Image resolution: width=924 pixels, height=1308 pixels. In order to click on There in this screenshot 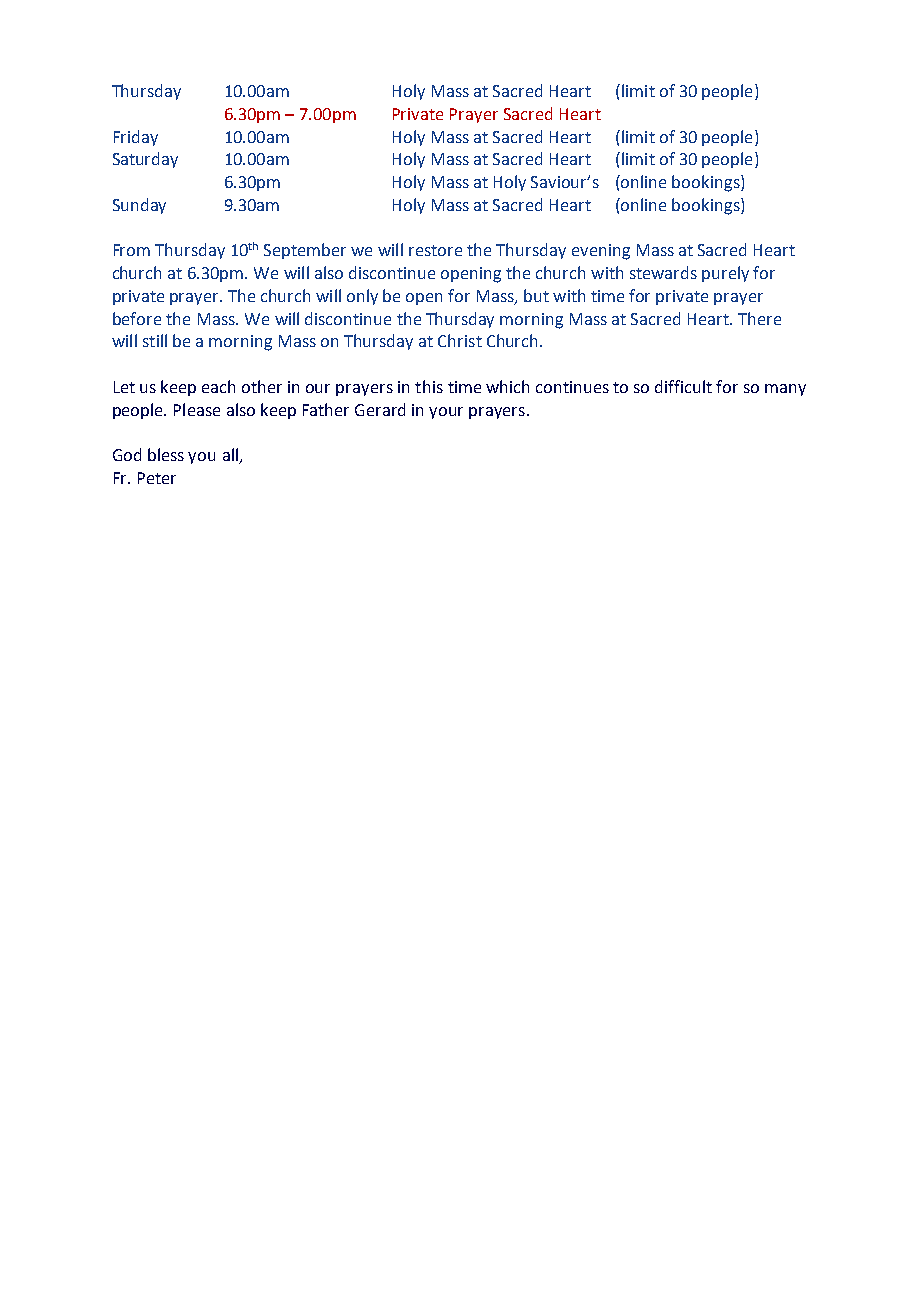, I will do `click(759, 318)`.
